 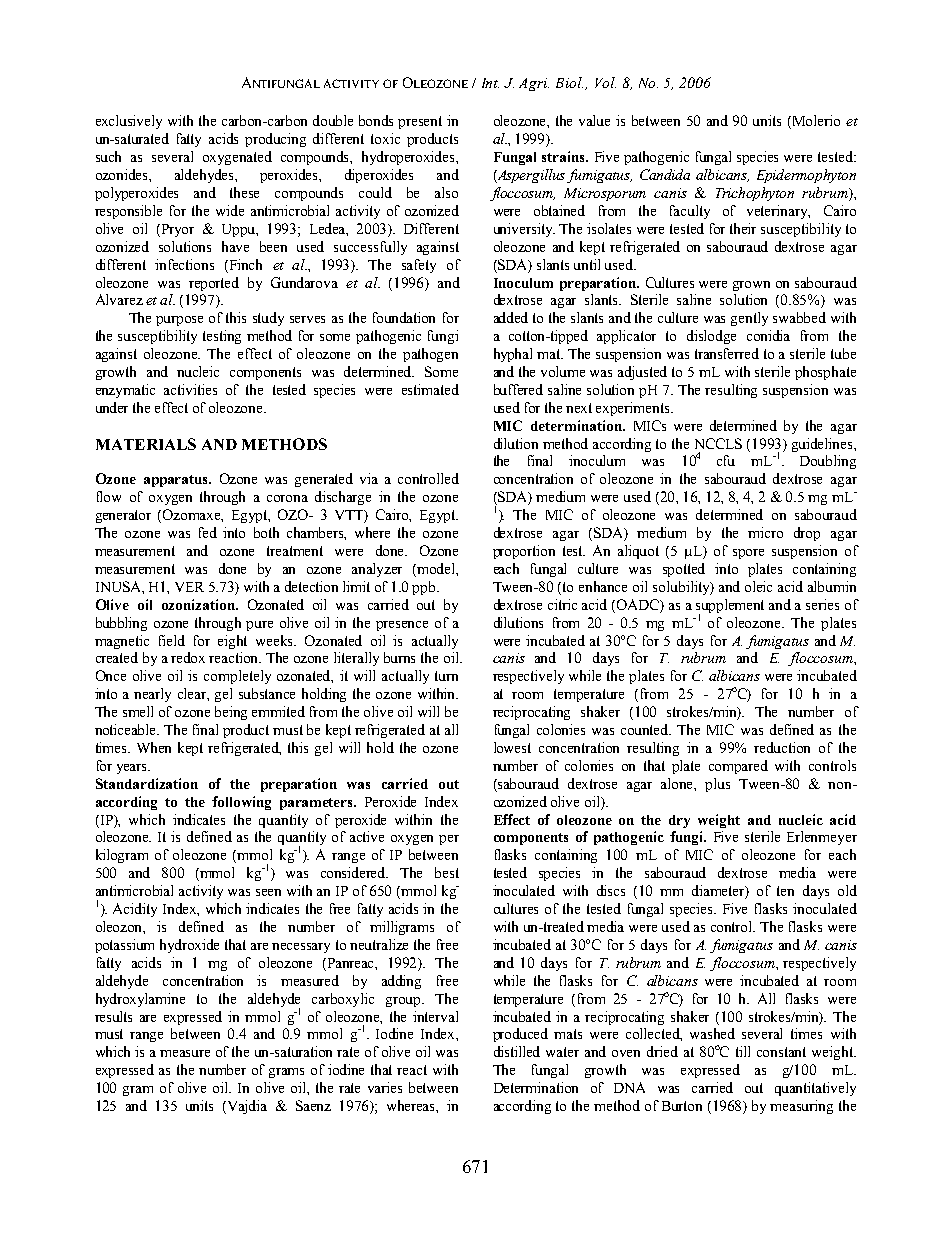 I want to click on produced, so click(x=520, y=1035).
